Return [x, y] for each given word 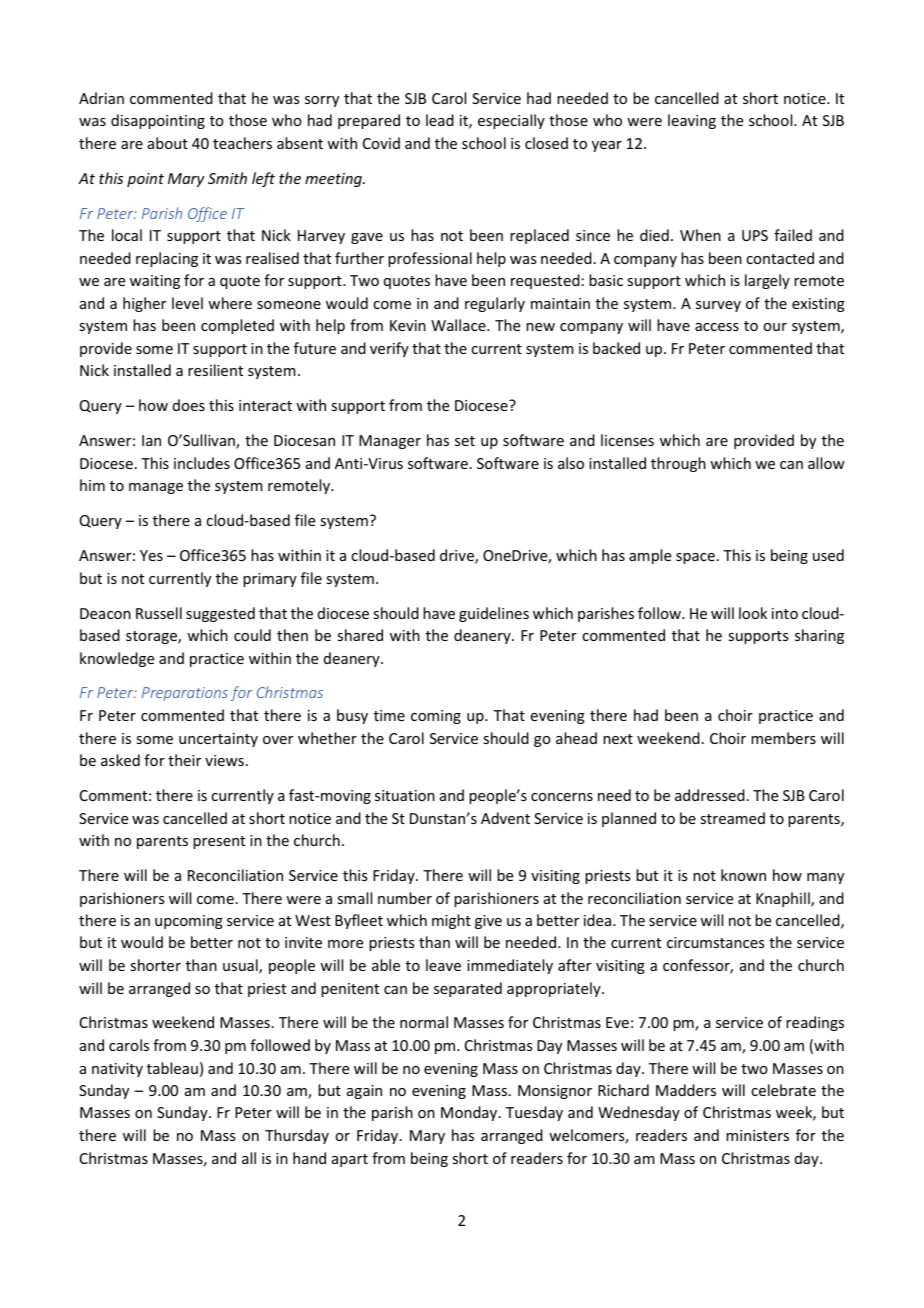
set [465, 441]
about [168, 143]
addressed [710, 795]
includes [202, 463]
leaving [692, 121]
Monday [470, 1113]
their [184, 760]
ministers [757, 1135]
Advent [505, 818]
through [678, 464]
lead [440, 120]
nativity [117, 1070]
